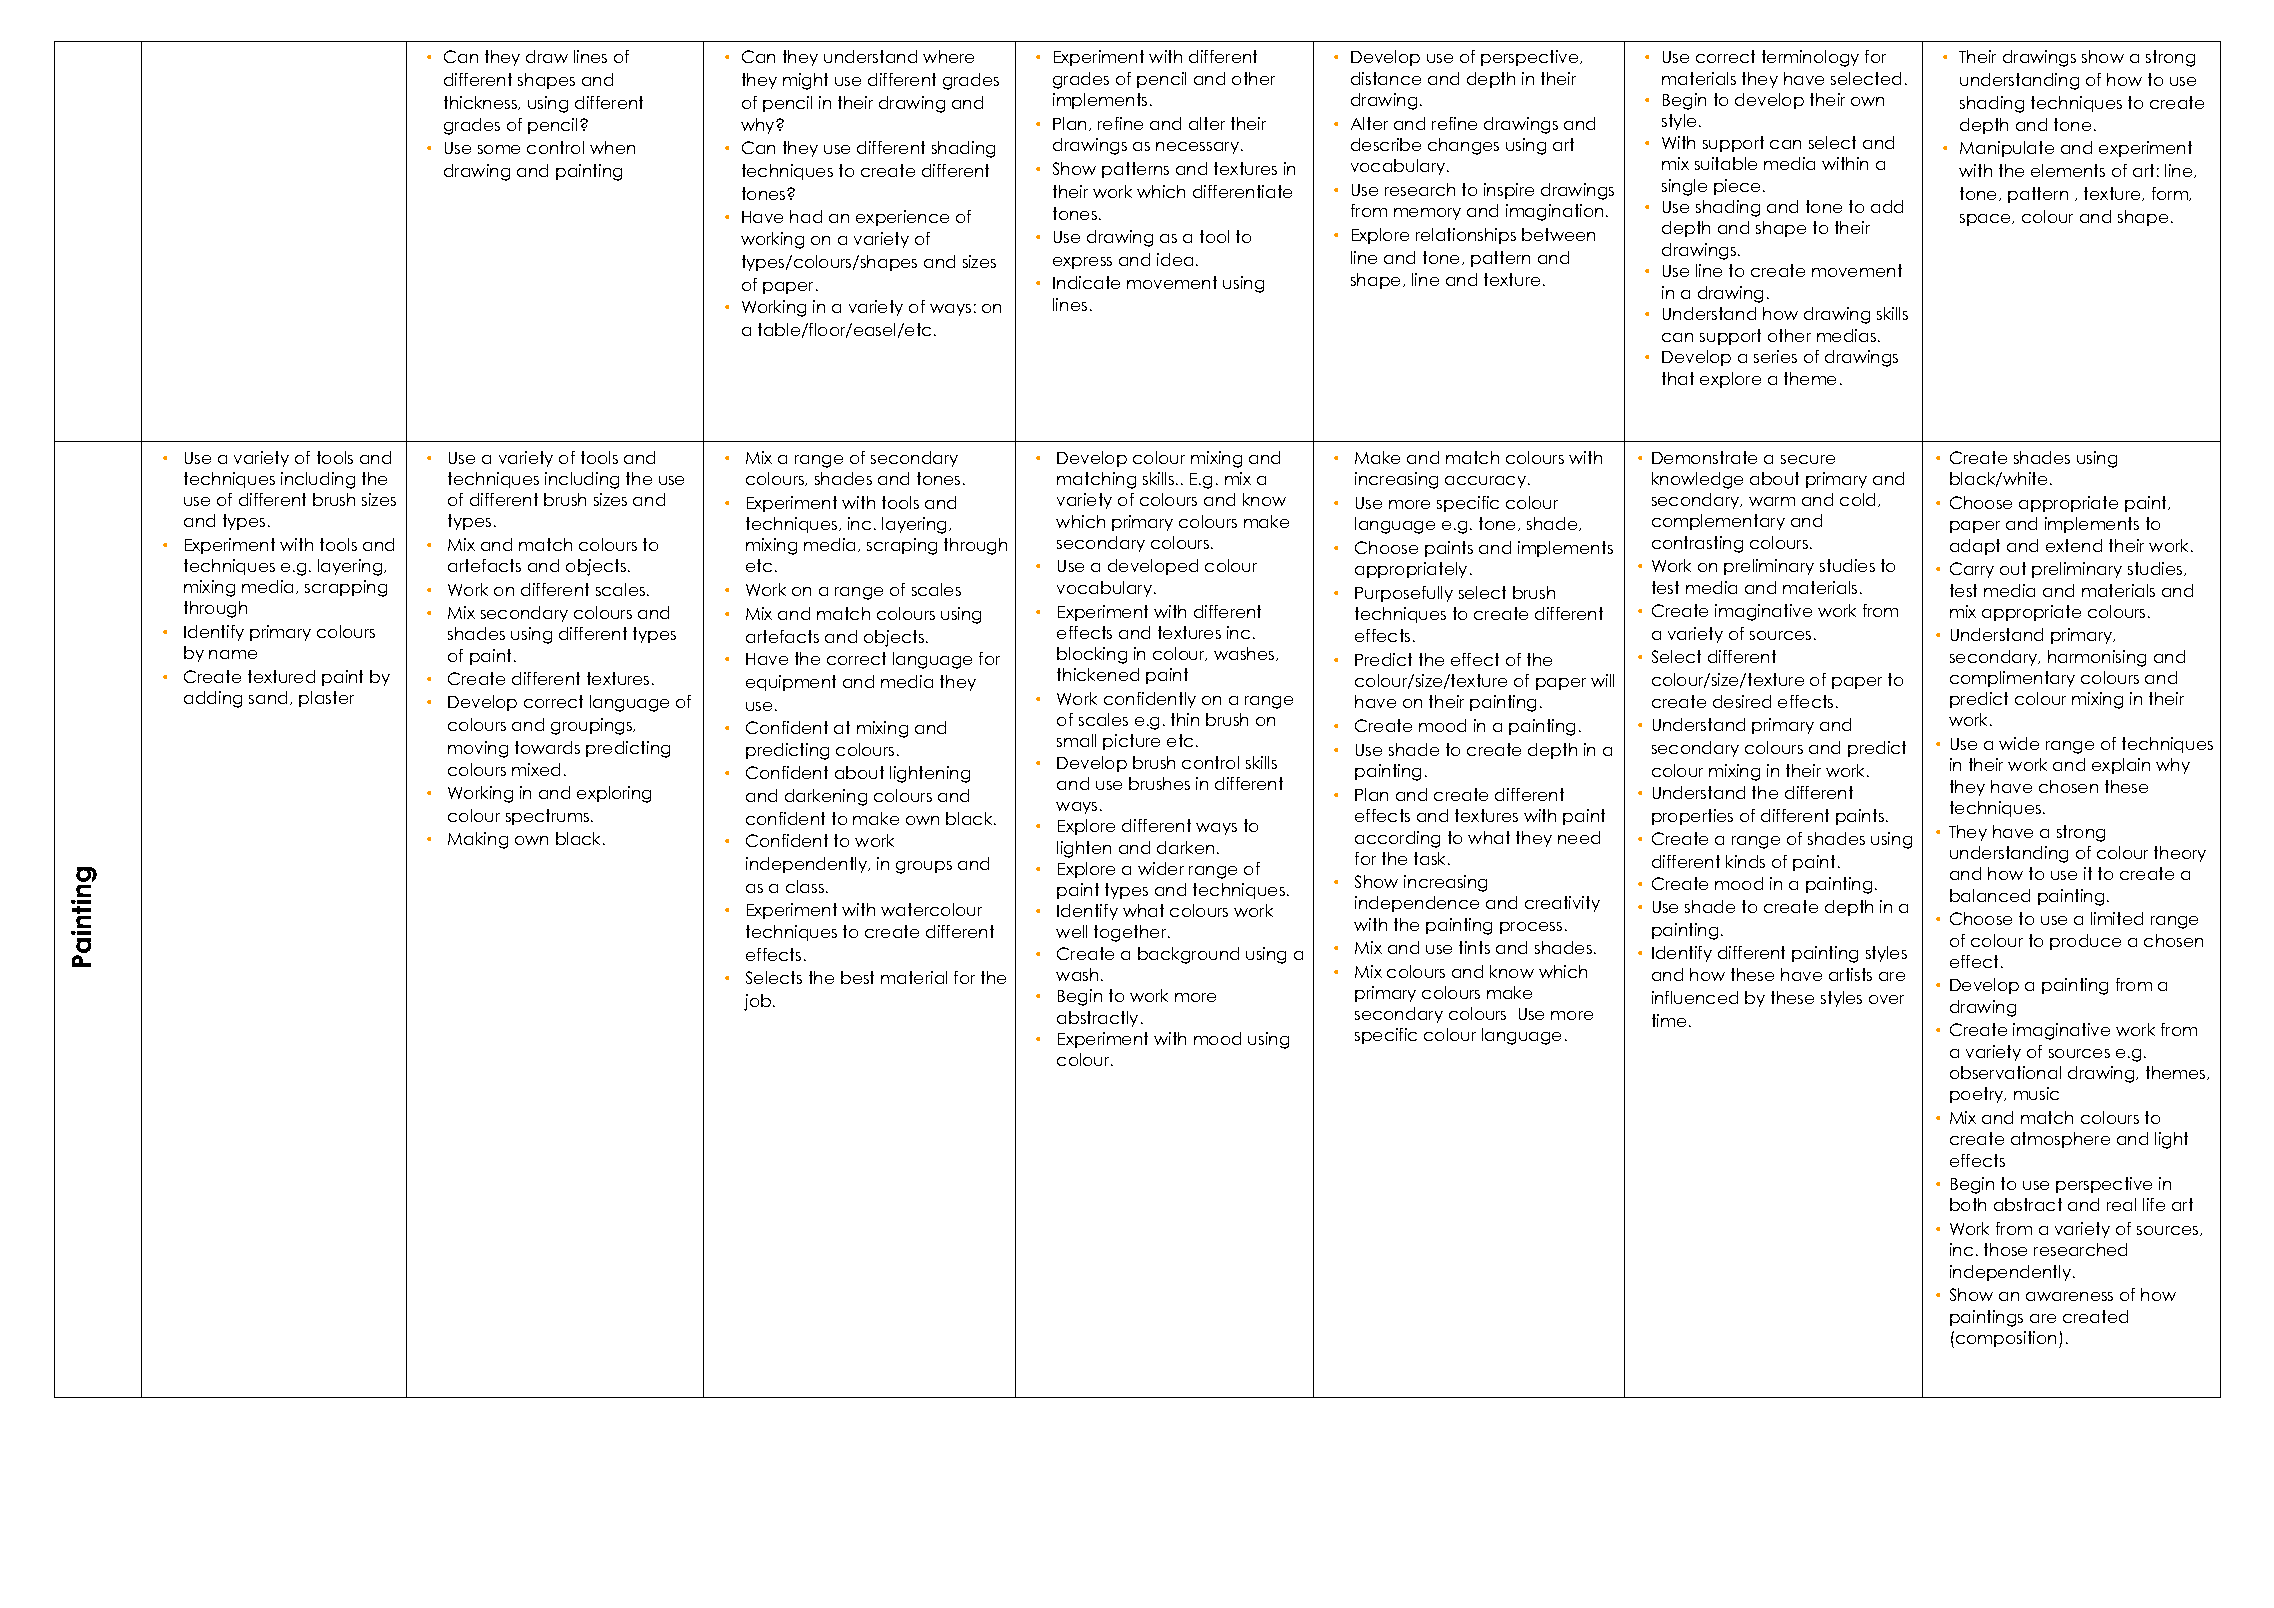 The height and width of the page is (1608, 2274). What do you see at coordinates (1810, 58) in the page?
I see `terminology` at bounding box center [1810, 58].
